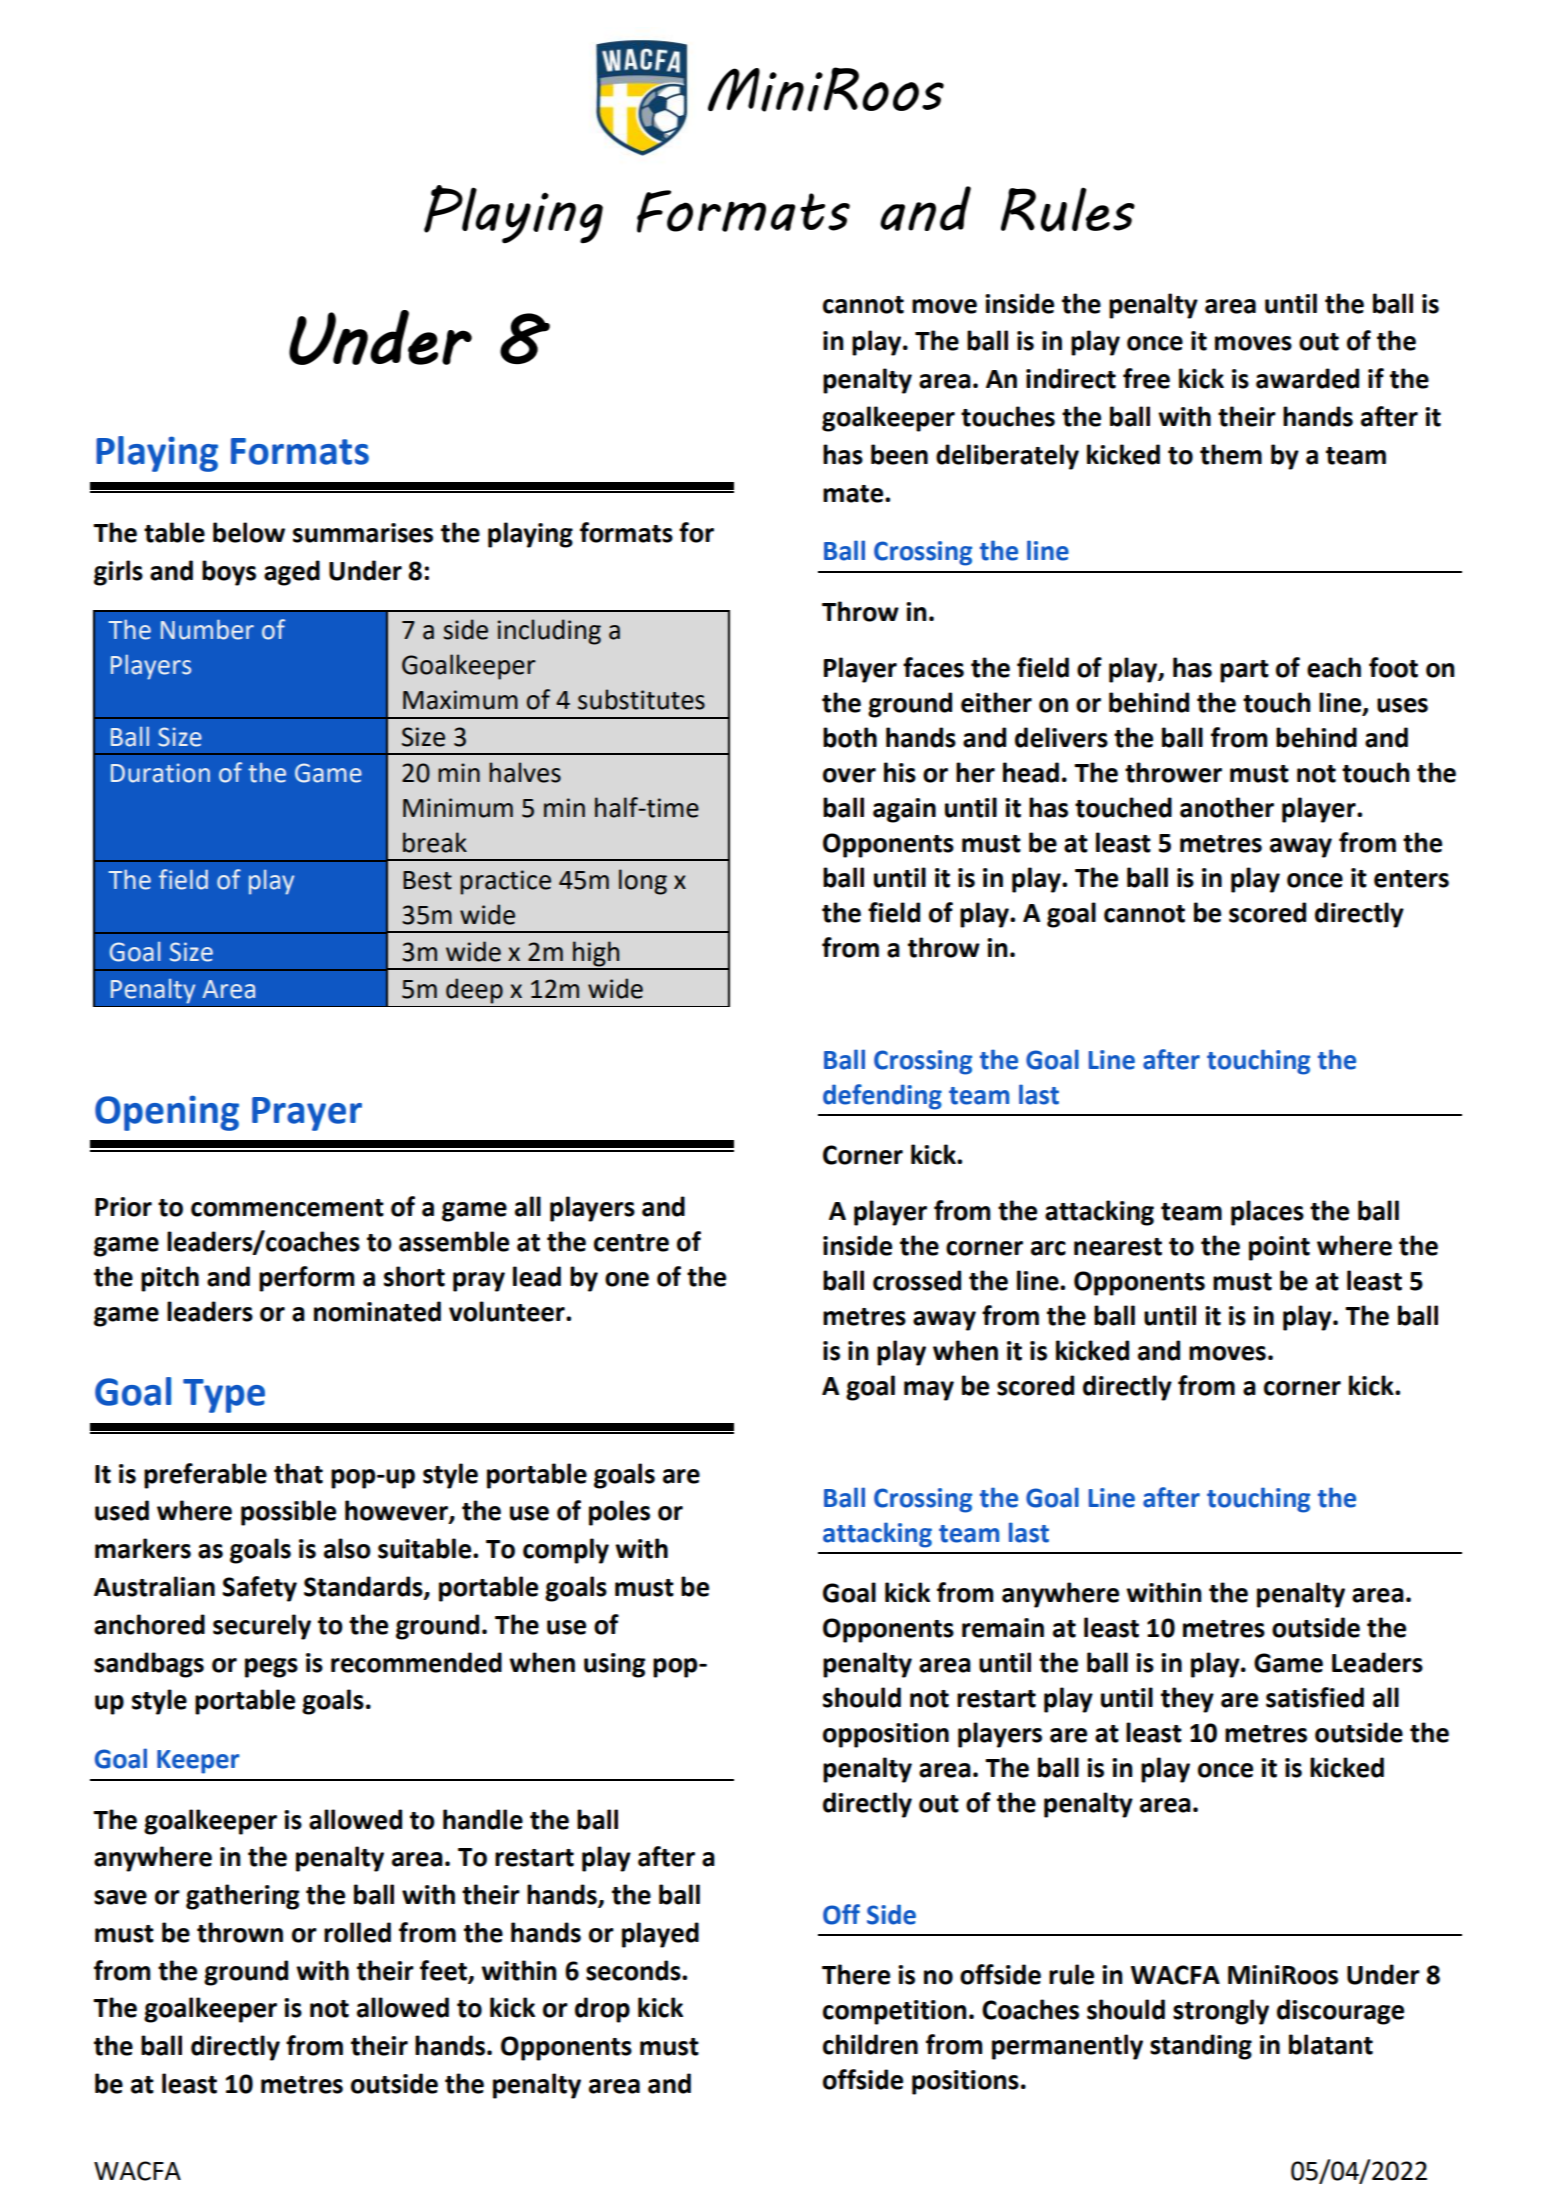 This screenshot has width=1552, height=2195. Describe the element at coordinates (870, 2044) in the screenshot. I see `children` at that location.
